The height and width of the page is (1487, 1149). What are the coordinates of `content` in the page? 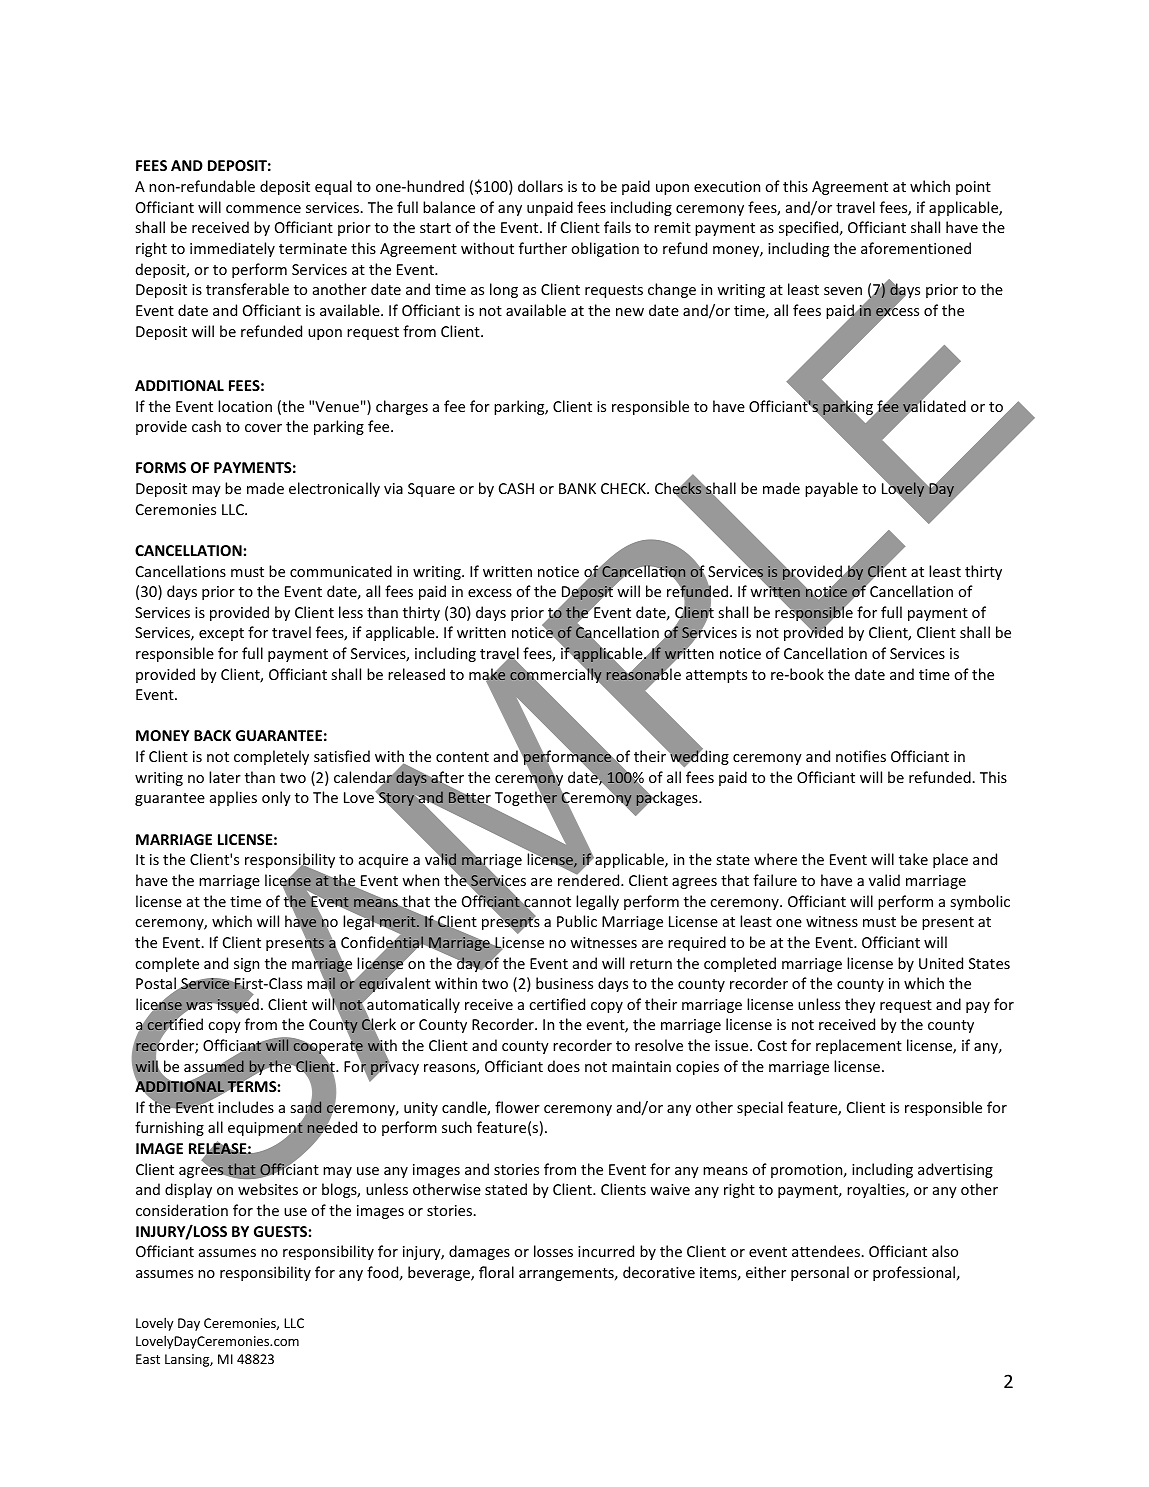 It's located at (462, 757).
